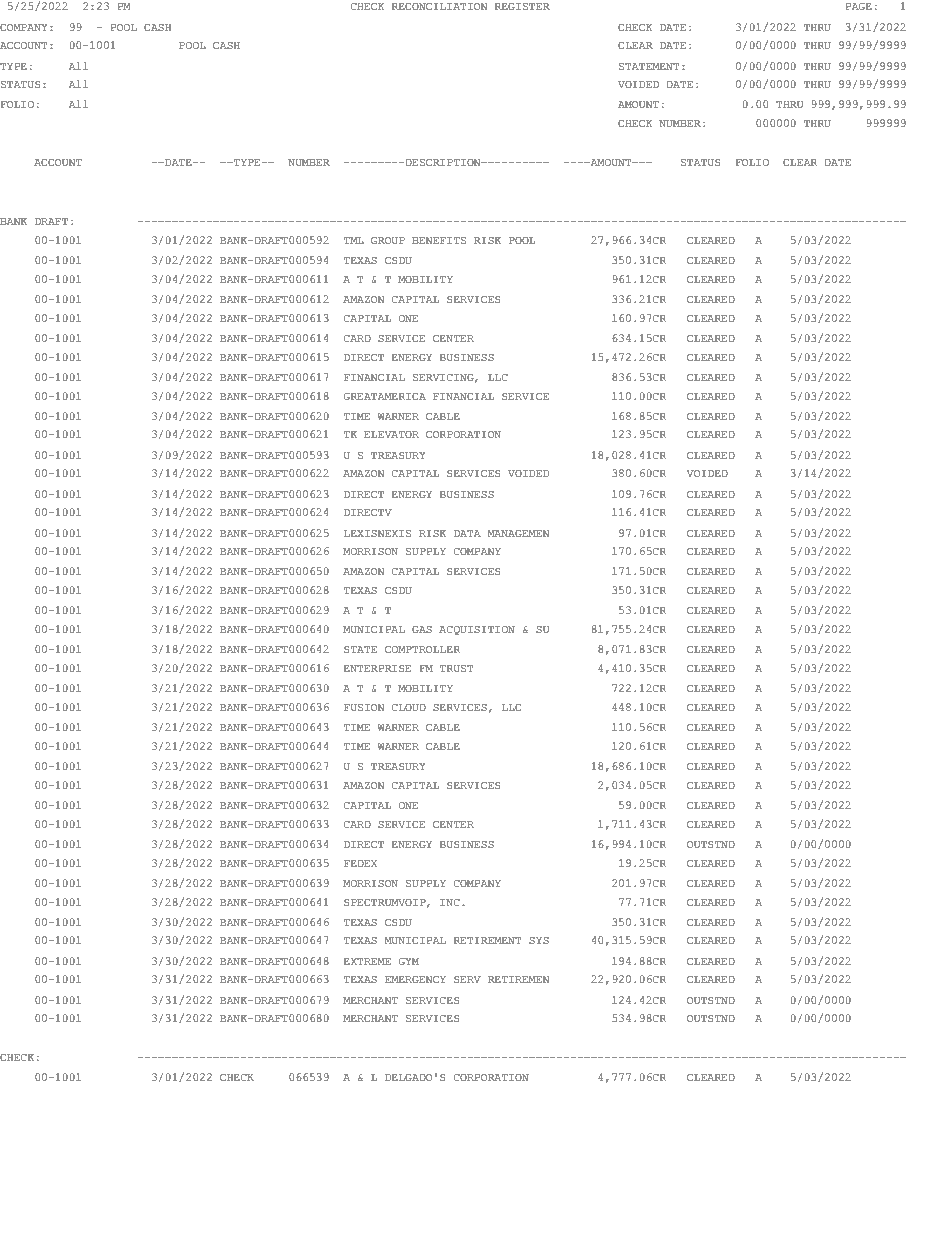  What do you see at coordinates (439, 6) in the screenshot?
I see `RECONCILIATION` at bounding box center [439, 6].
